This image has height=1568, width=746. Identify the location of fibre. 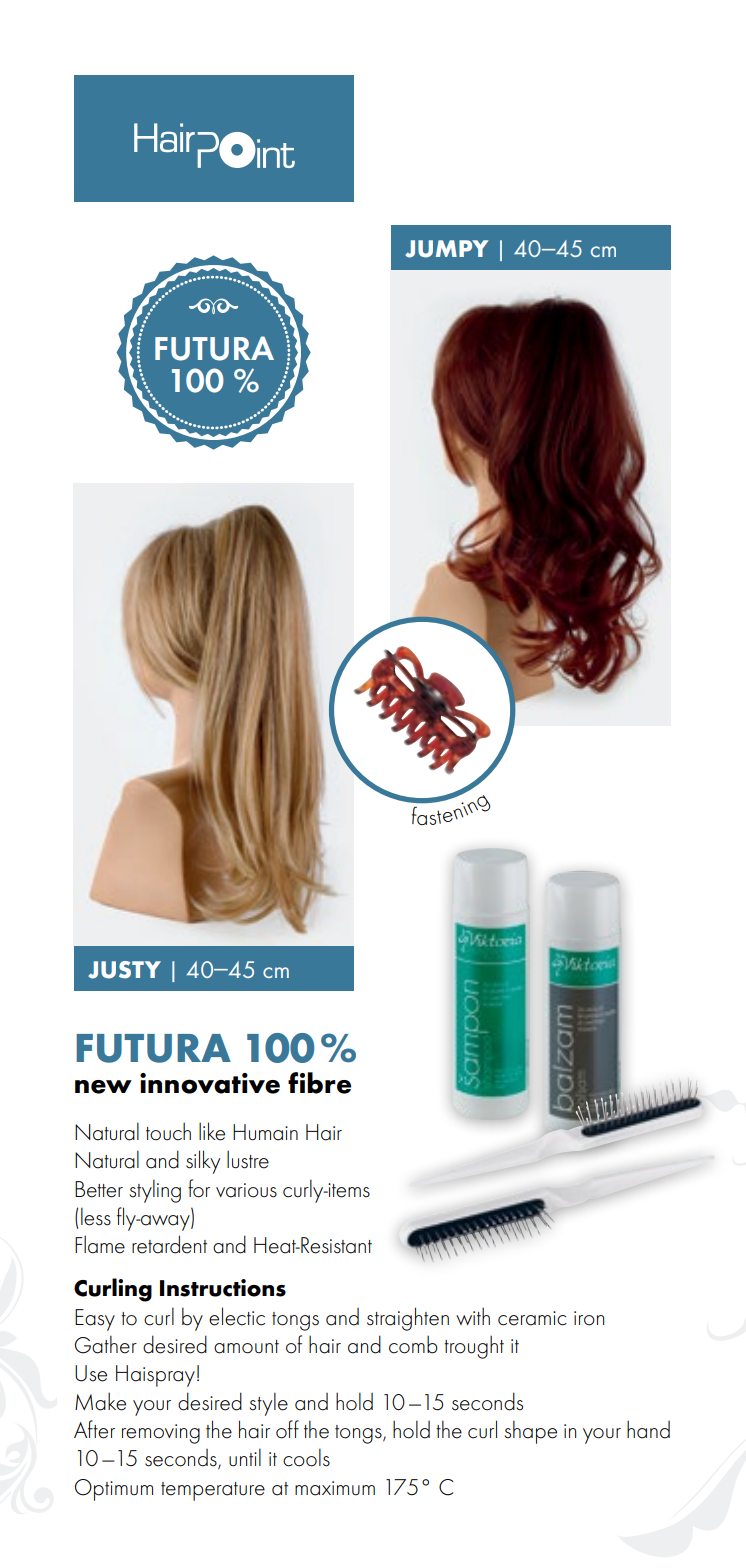
(319, 1083).
